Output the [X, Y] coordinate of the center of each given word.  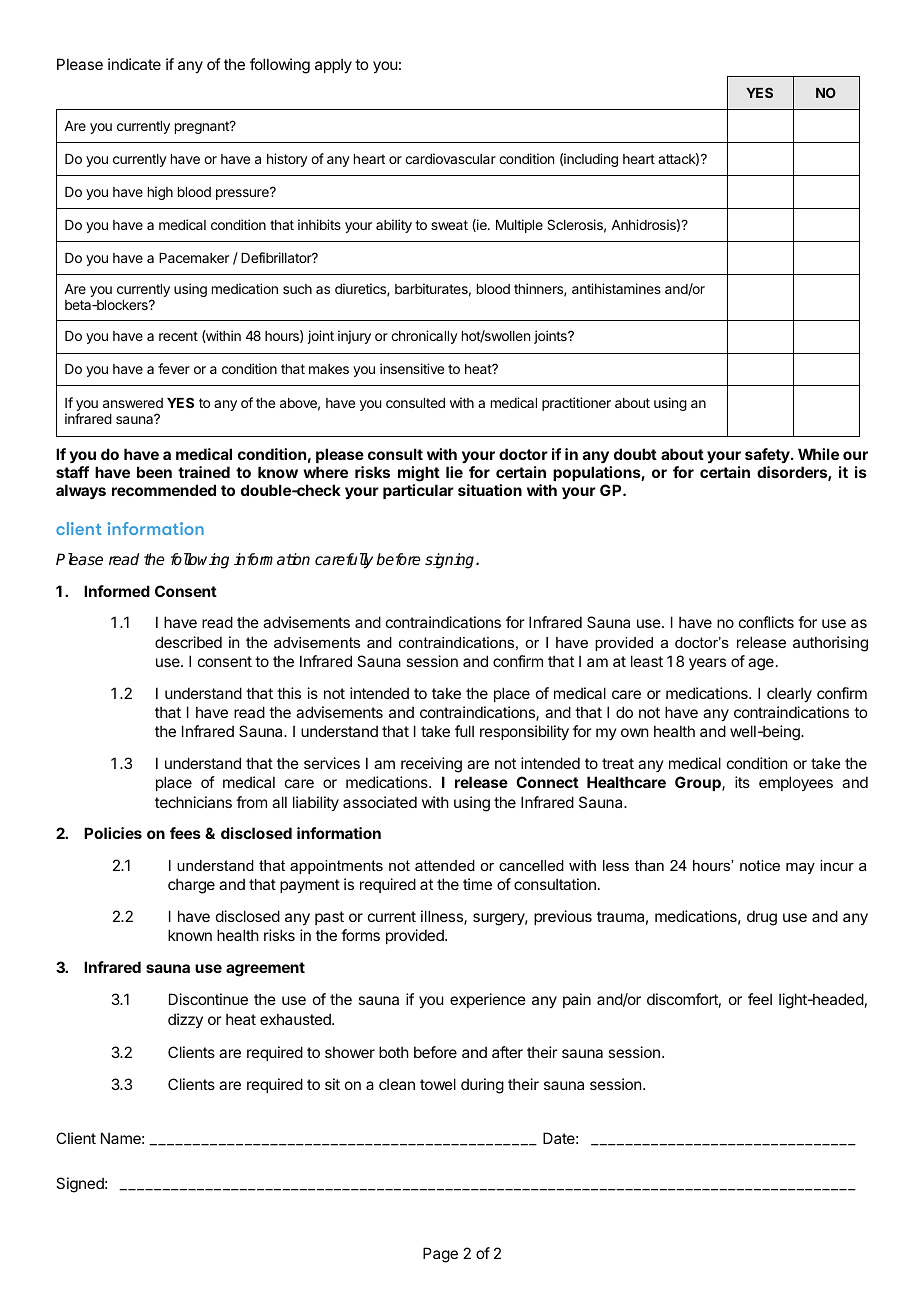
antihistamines [616, 288]
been [154, 472]
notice [760, 865]
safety [768, 457]
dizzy [185, 1020]
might [419, 475]
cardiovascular [450, 158]
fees [185, 833]
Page [440, 1255]
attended [445, 865]
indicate [134, 64]
